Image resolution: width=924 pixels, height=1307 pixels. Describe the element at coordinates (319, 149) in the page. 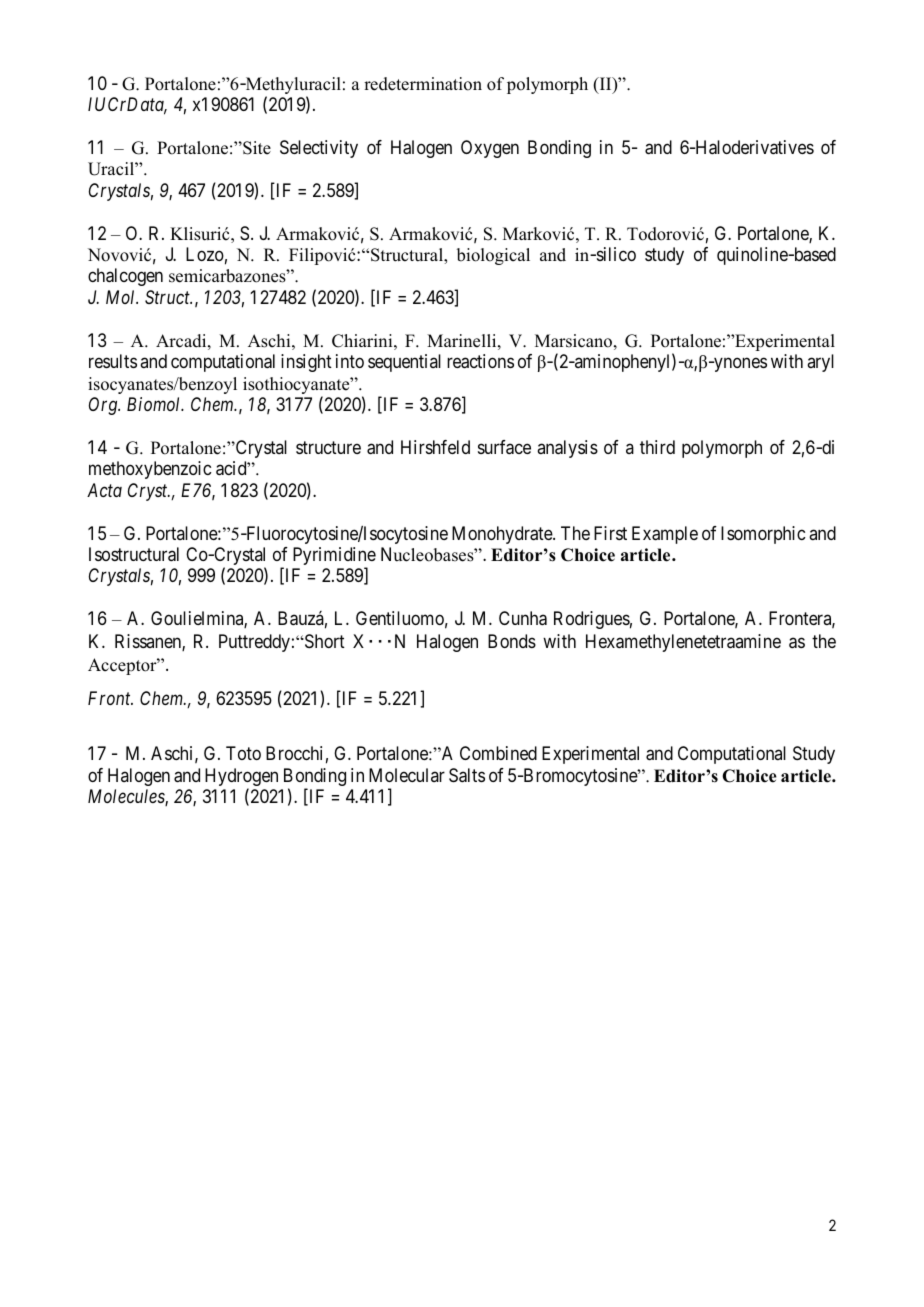

I see `Selectivity` at that location.
